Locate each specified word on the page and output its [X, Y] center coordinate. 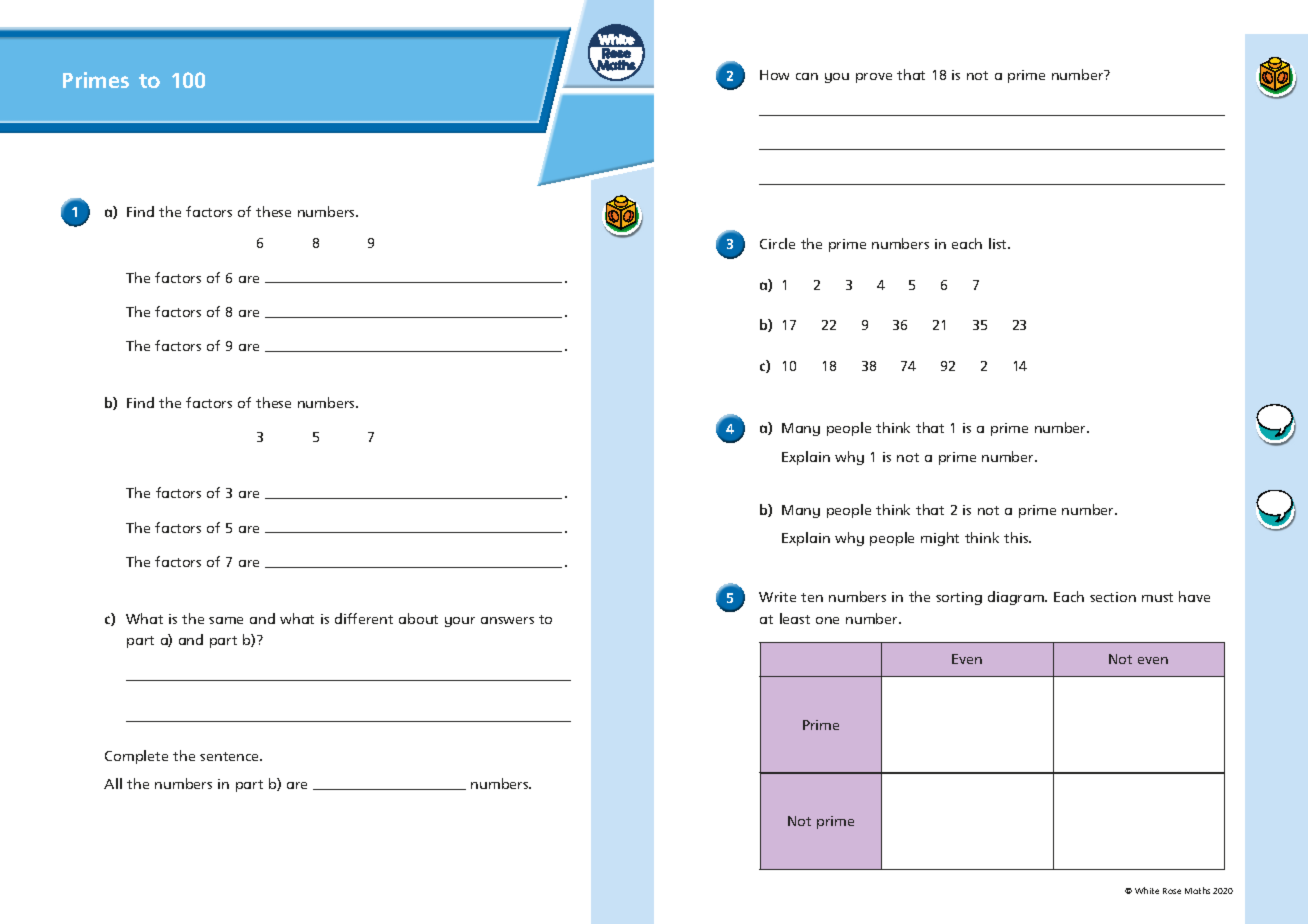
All [113, 783]
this [1017, 537]
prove [874, 78]
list [999, 243]
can [807, 76]
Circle [777, 243]
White [1147, 890]
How [774, 75]
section [1113, 597]
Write [777, 597]
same [226, 620]
